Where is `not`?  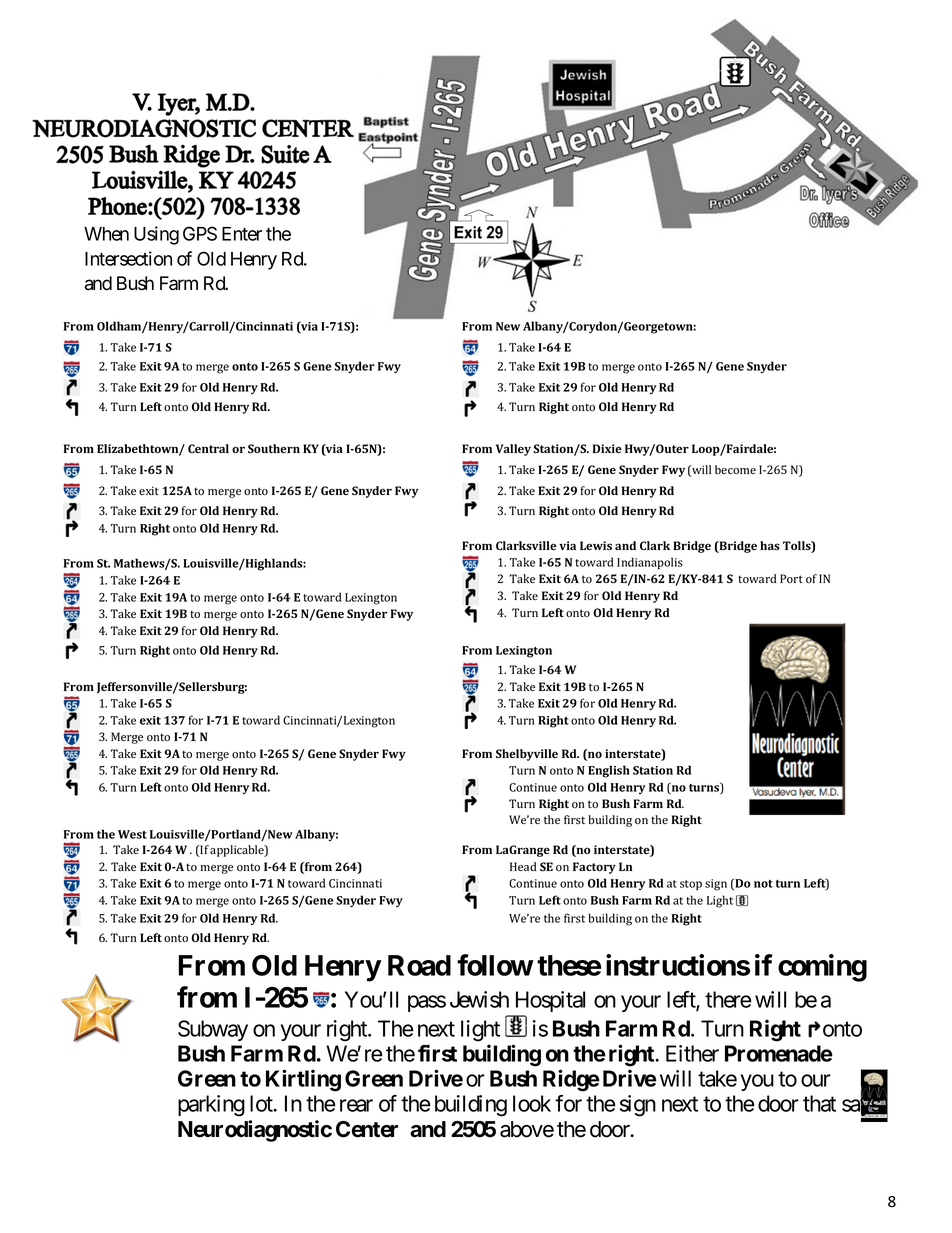 not is located at coordinates (763, 884).
